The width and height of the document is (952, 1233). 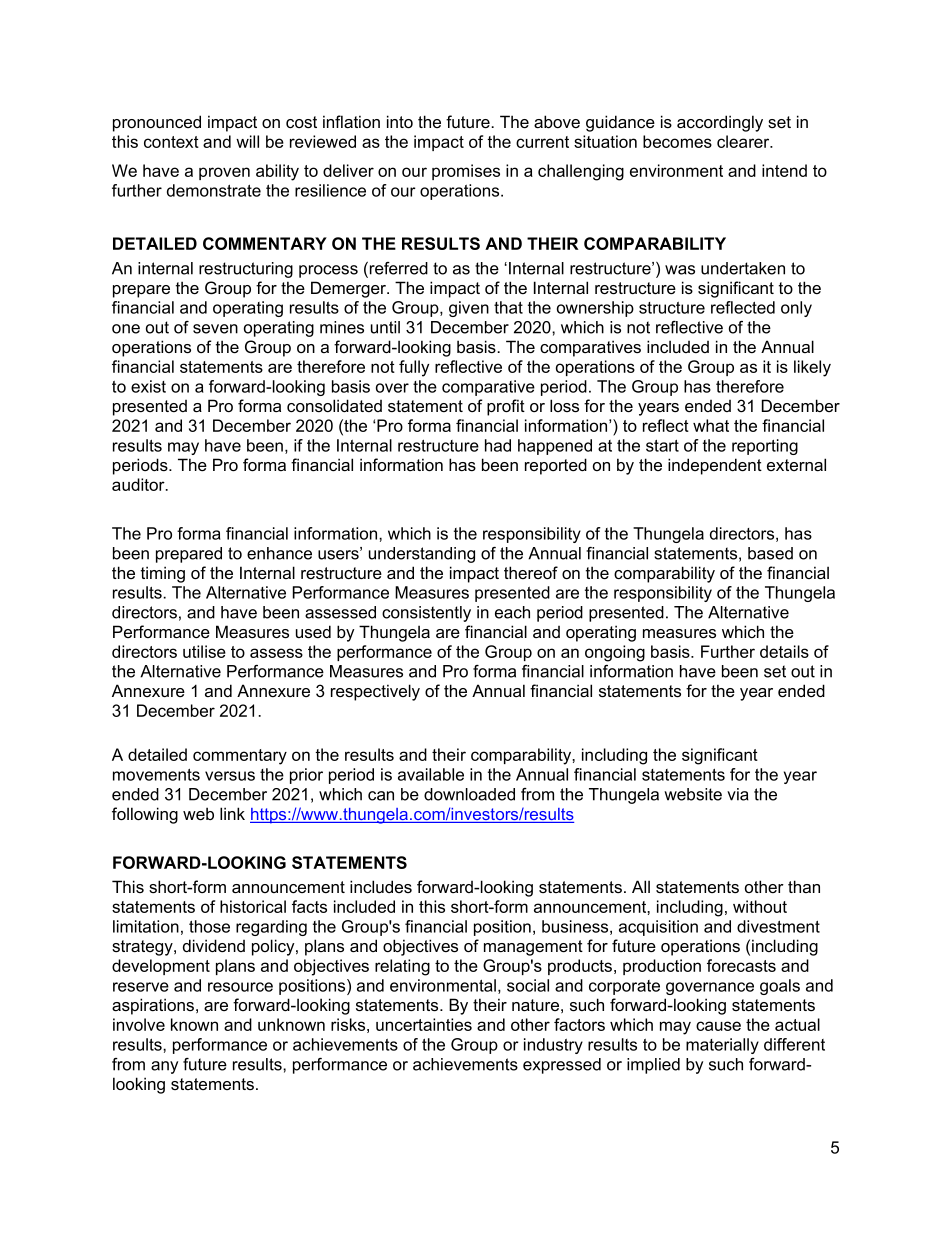 What do you see at coordinates (512, 612) in the document?
I see `each` at bounding box center [512, 612].
